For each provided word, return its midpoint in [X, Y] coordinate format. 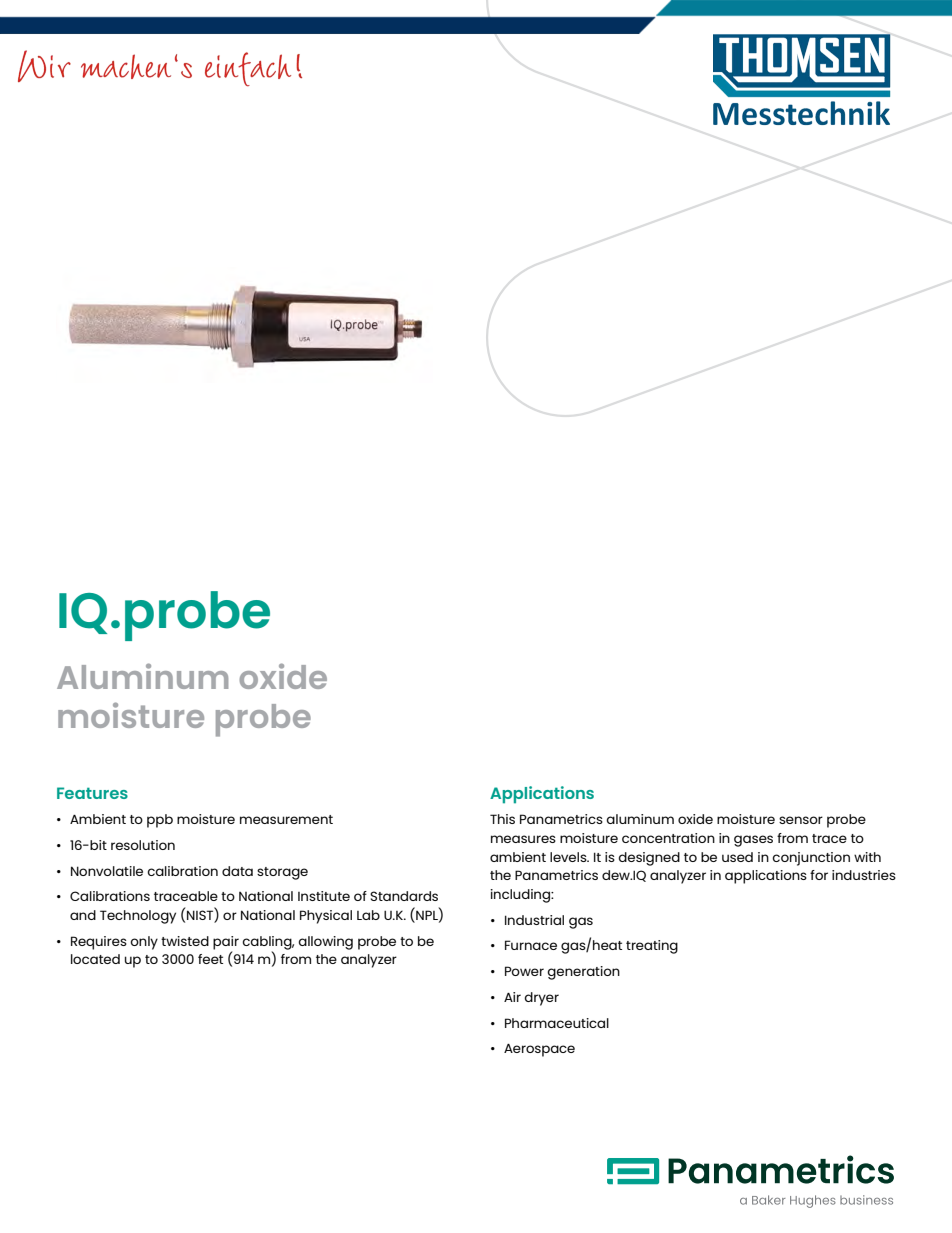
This [502, 819]
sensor [801, 820]
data [237, 871]
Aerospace [539, 1050]
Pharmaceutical [557, 1023]
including [521, 896]
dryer [541, 999]
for [819, 875]
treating [652, 947]
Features [92, 793]
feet [210, 959]
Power [524, 971]
